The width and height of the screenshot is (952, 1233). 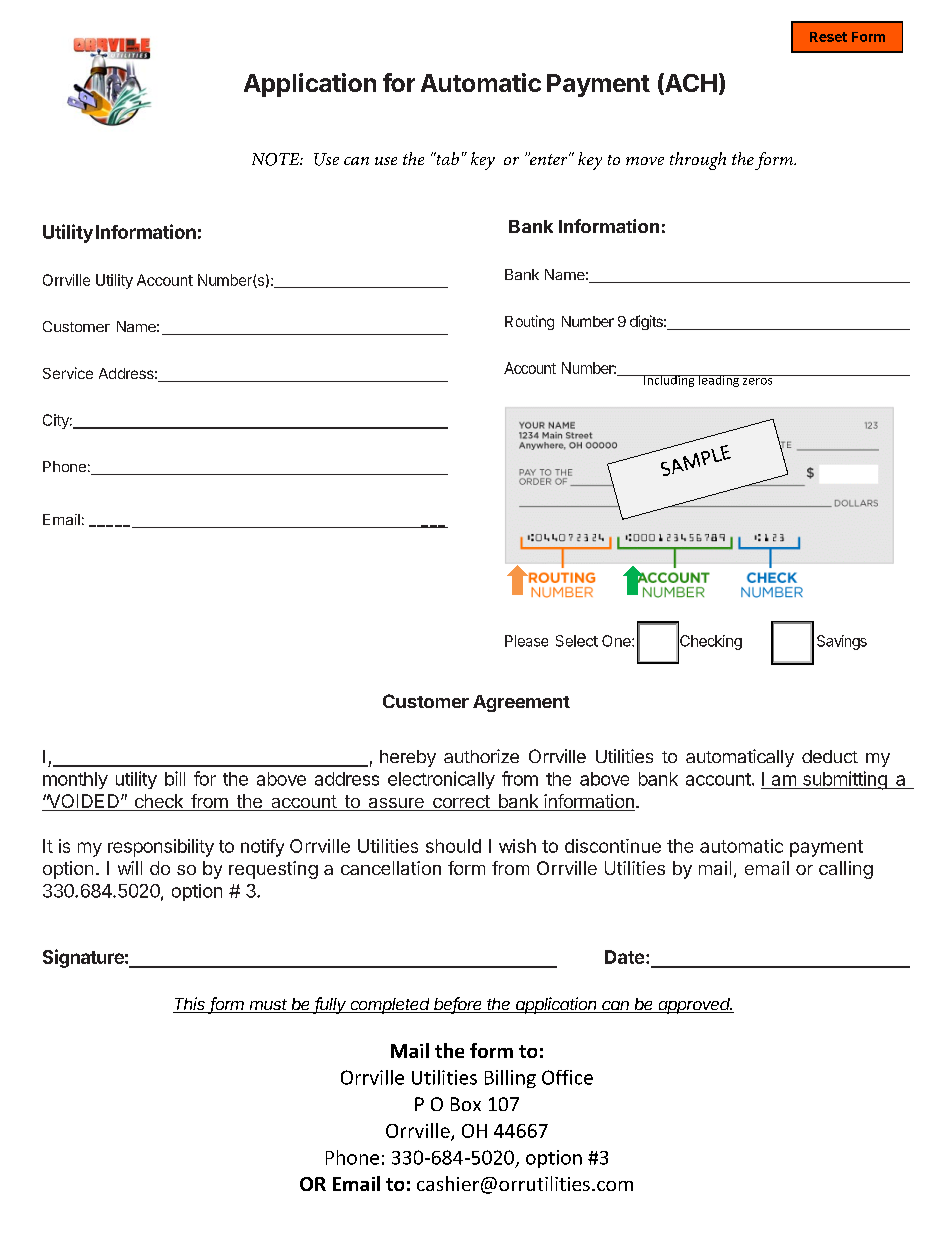 I want to click on electronically, so click(x=441, y=780).
